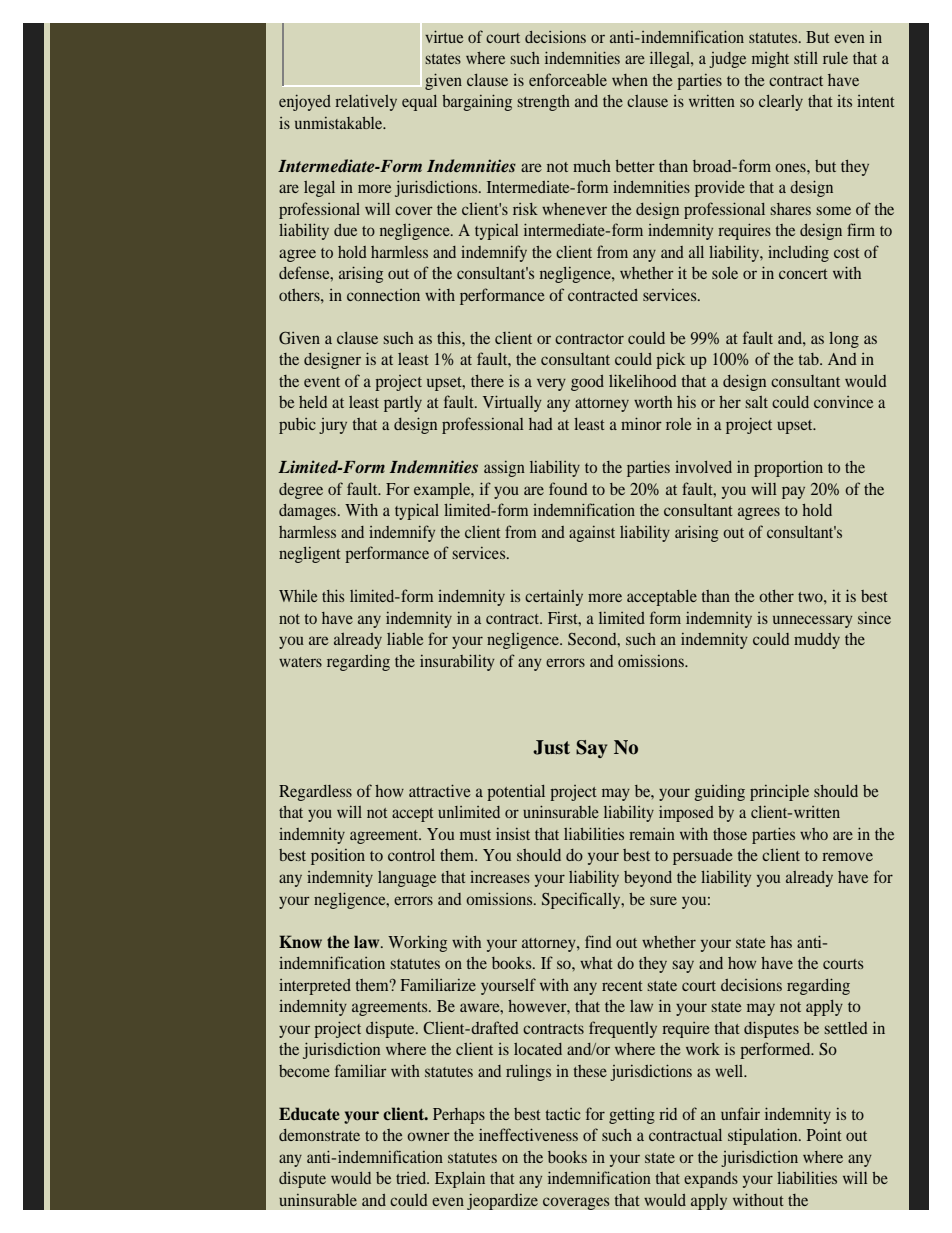  I want to click on relatively, so click(366, 103).
